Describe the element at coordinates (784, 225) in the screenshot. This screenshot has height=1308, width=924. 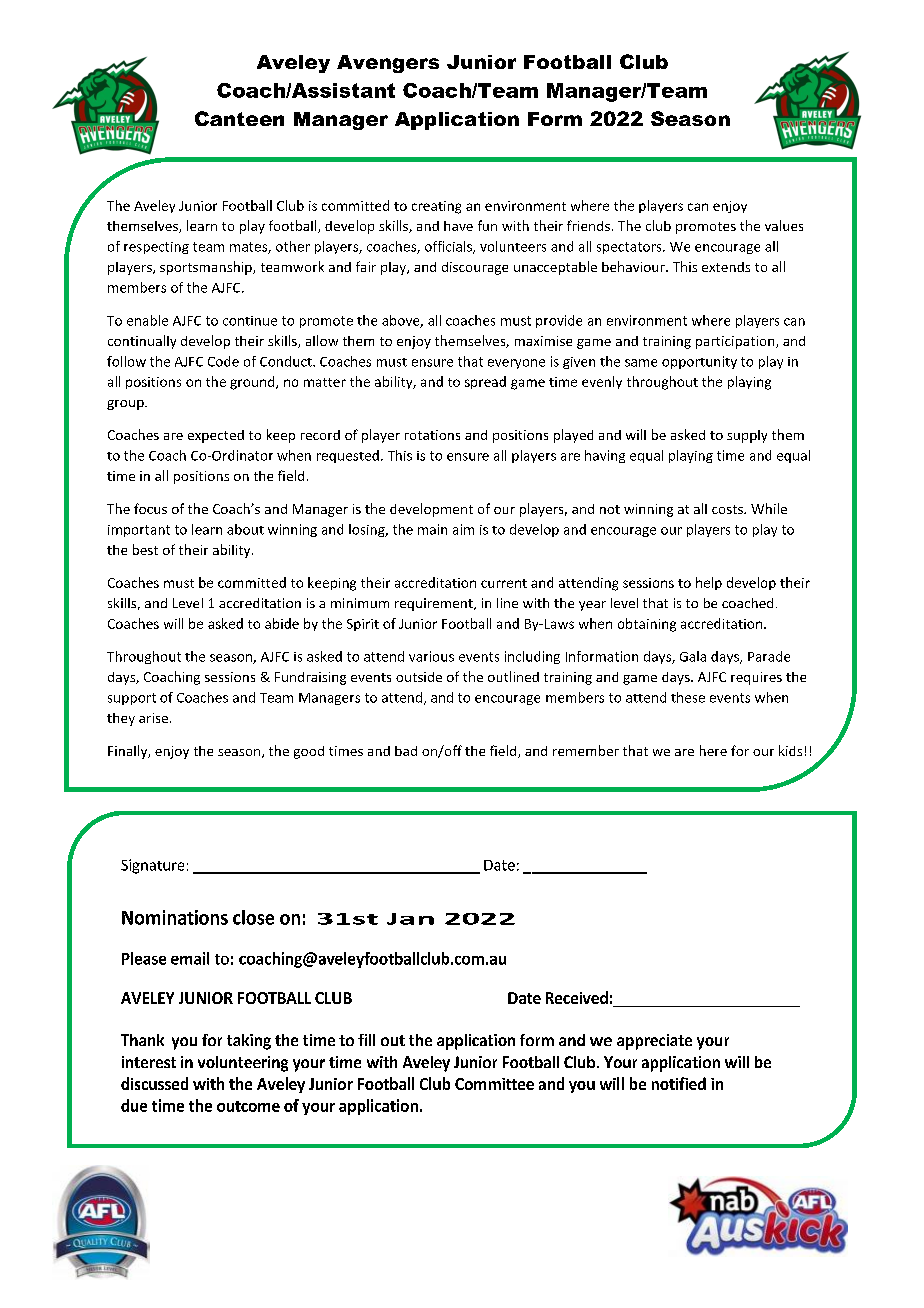
I see `values` at that location.
